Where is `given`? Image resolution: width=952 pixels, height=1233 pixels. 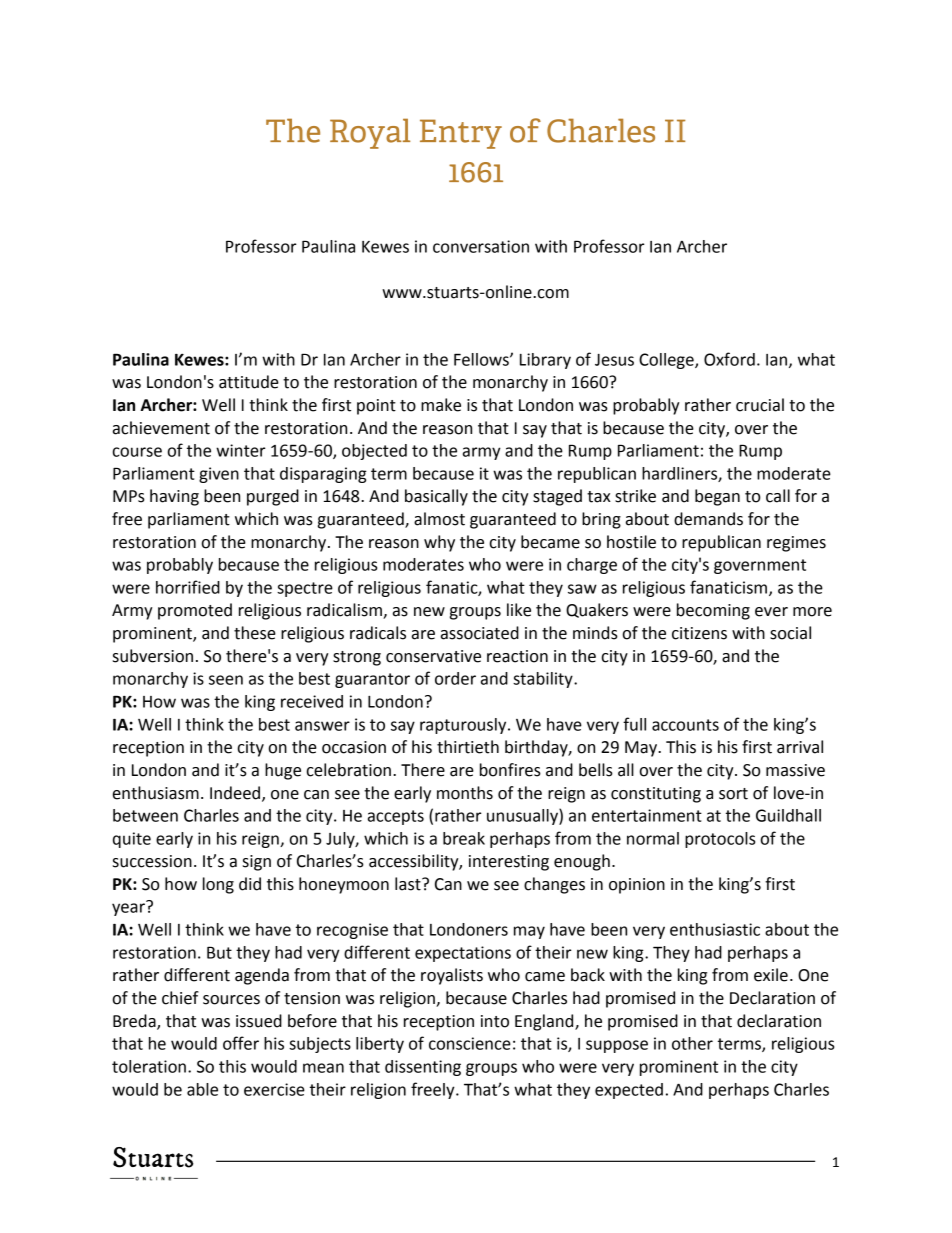 given is located at coordinates (219, 475).
